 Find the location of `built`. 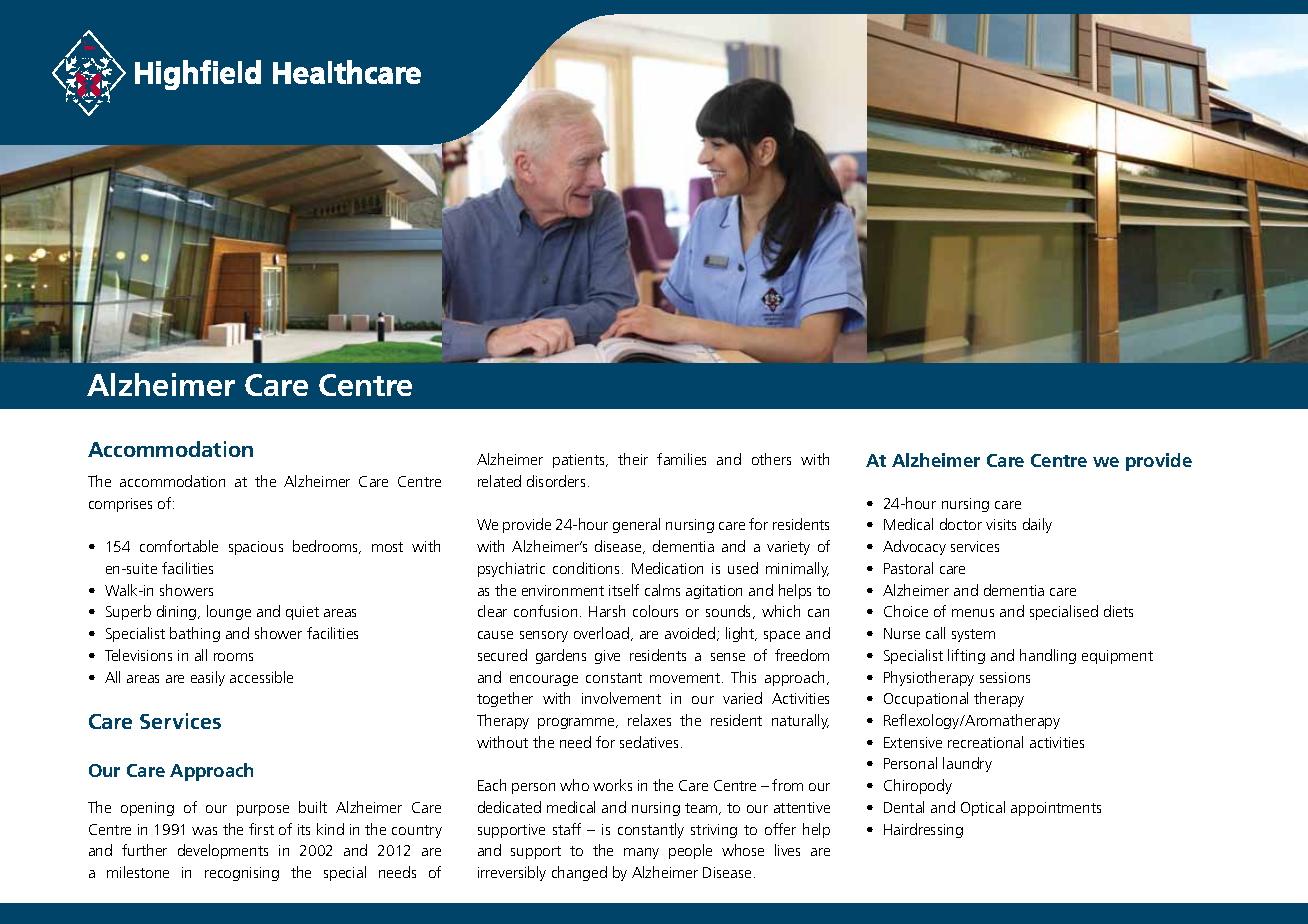

built is located at coordinates (313, 807).
